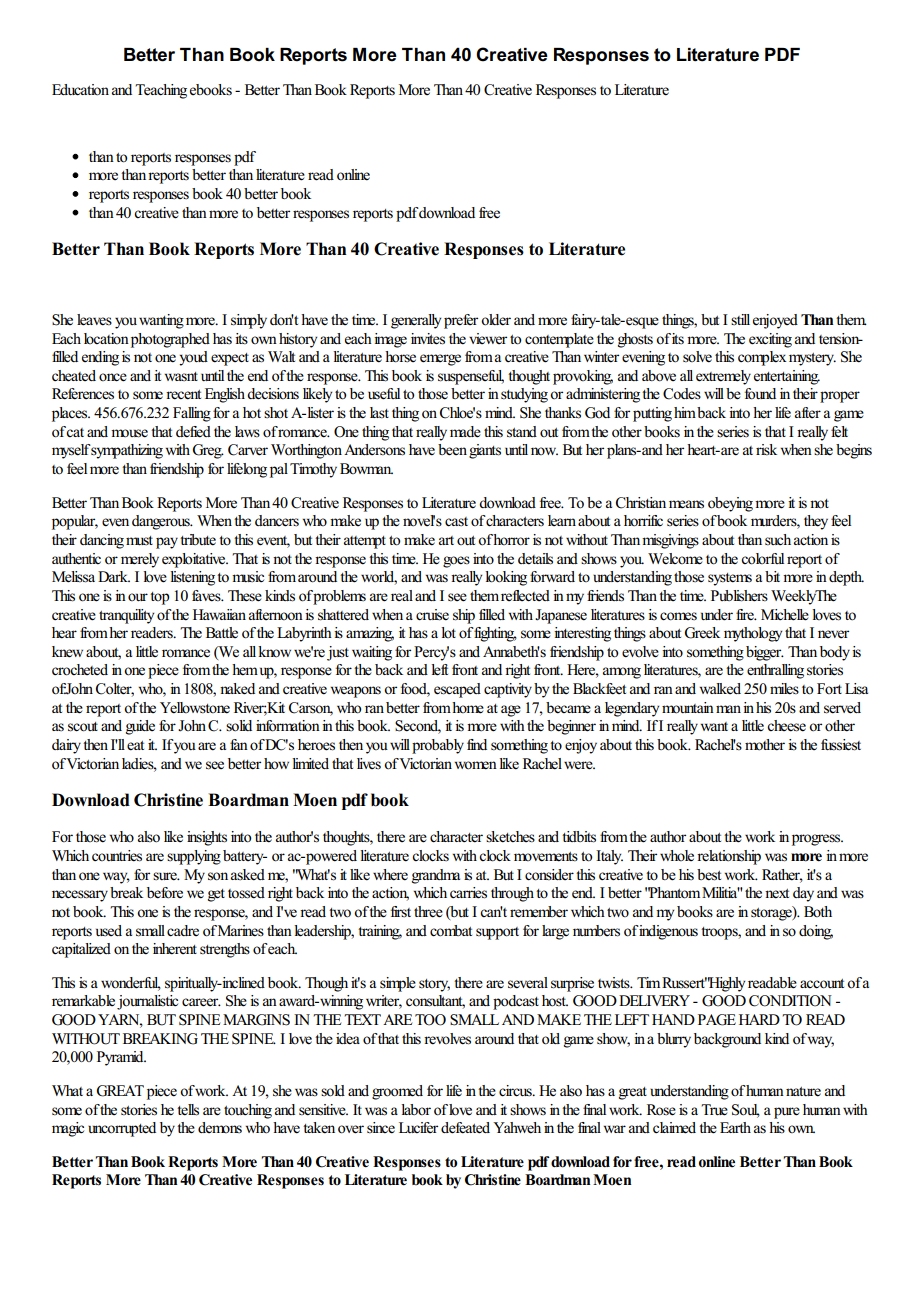  What do you see at coordinates (122, 1129) in the screenshot?
I see `uncorrupted` at bounding box center [122, 1129].
